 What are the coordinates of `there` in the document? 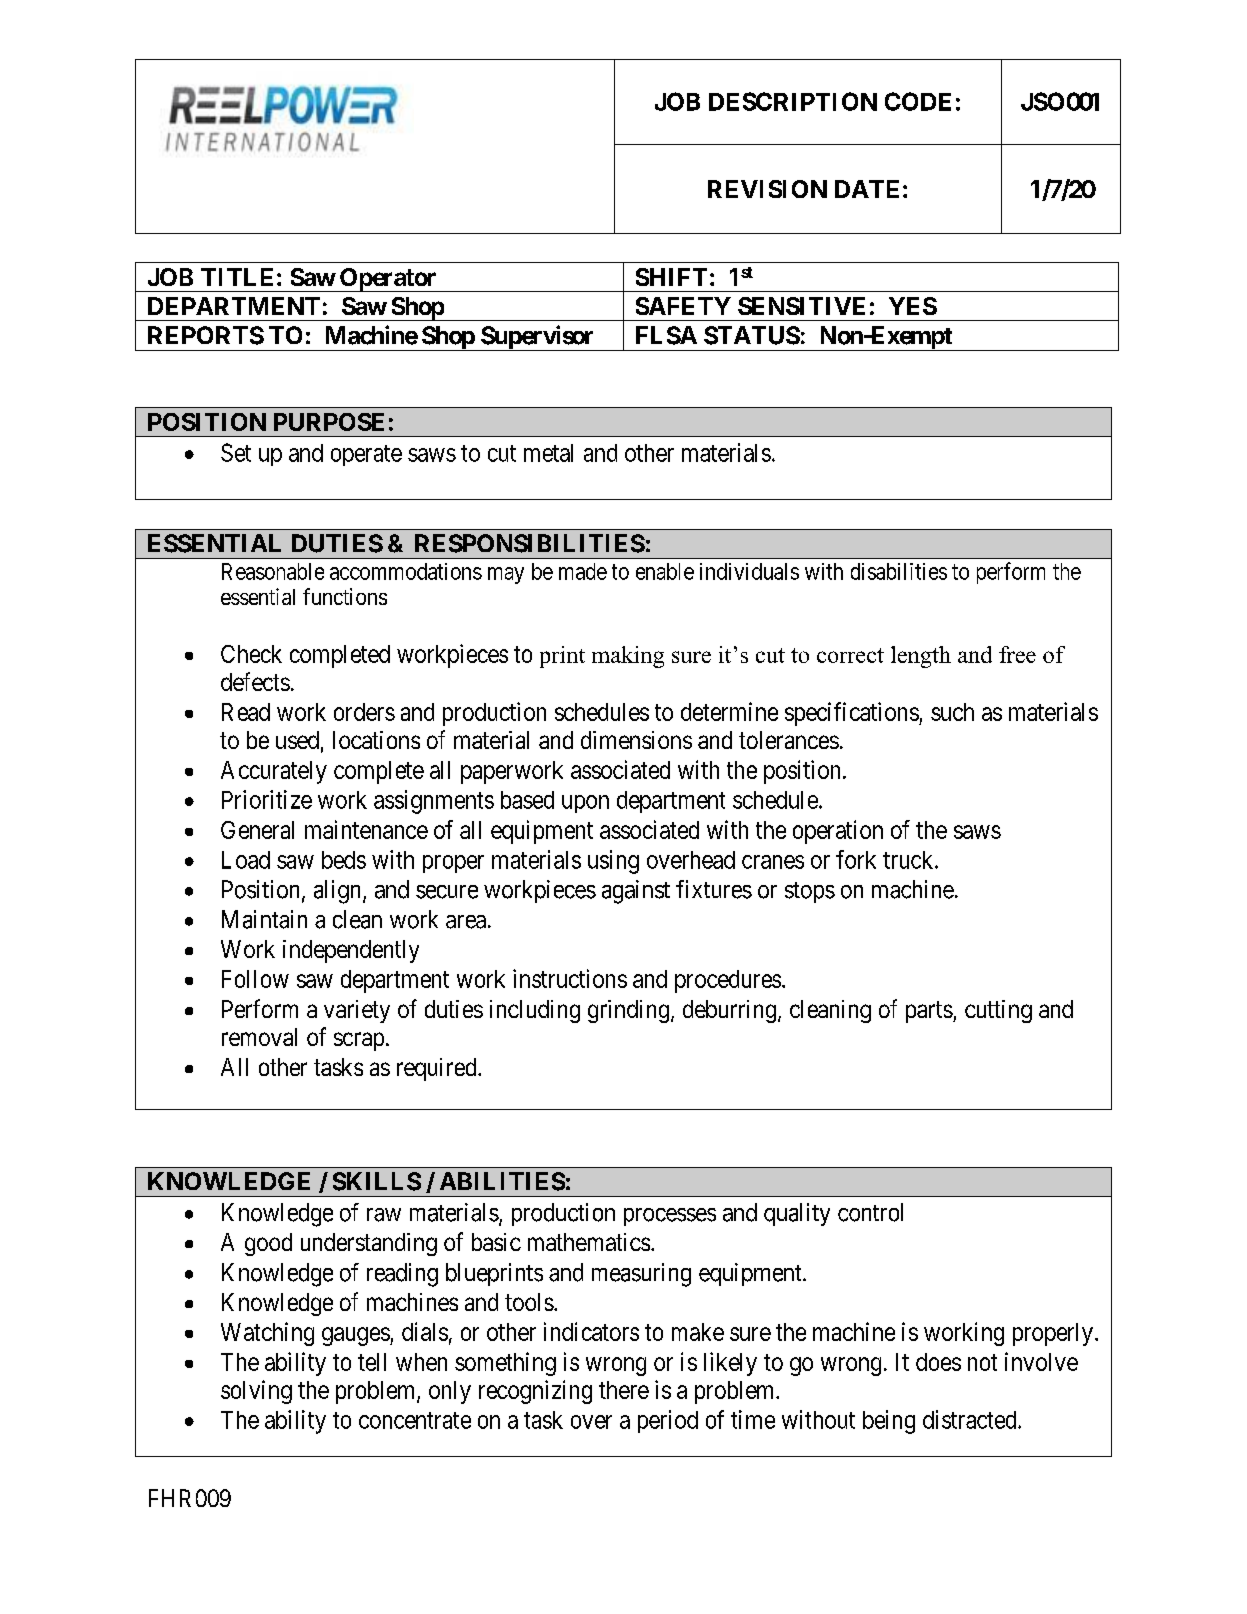 It's located at (624, 1390).
